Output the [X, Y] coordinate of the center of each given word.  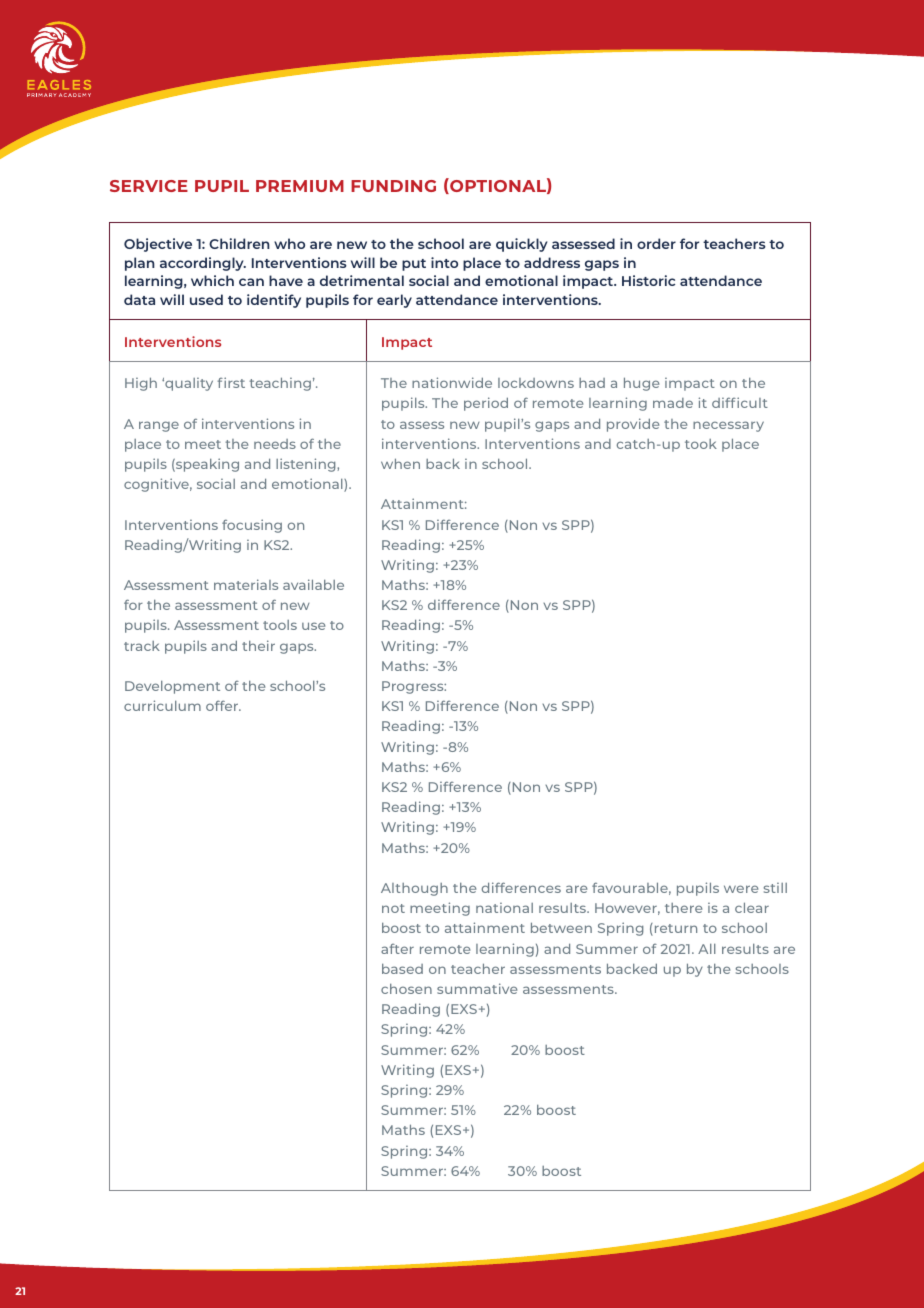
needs [275, 444]
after [397, 949]
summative [477, 988]
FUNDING [393, 186]
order [656, 243]
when [400, 463]
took [701, 444]
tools [280, 625]
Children [239, 243]
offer [223, 705]
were [741, 889]
